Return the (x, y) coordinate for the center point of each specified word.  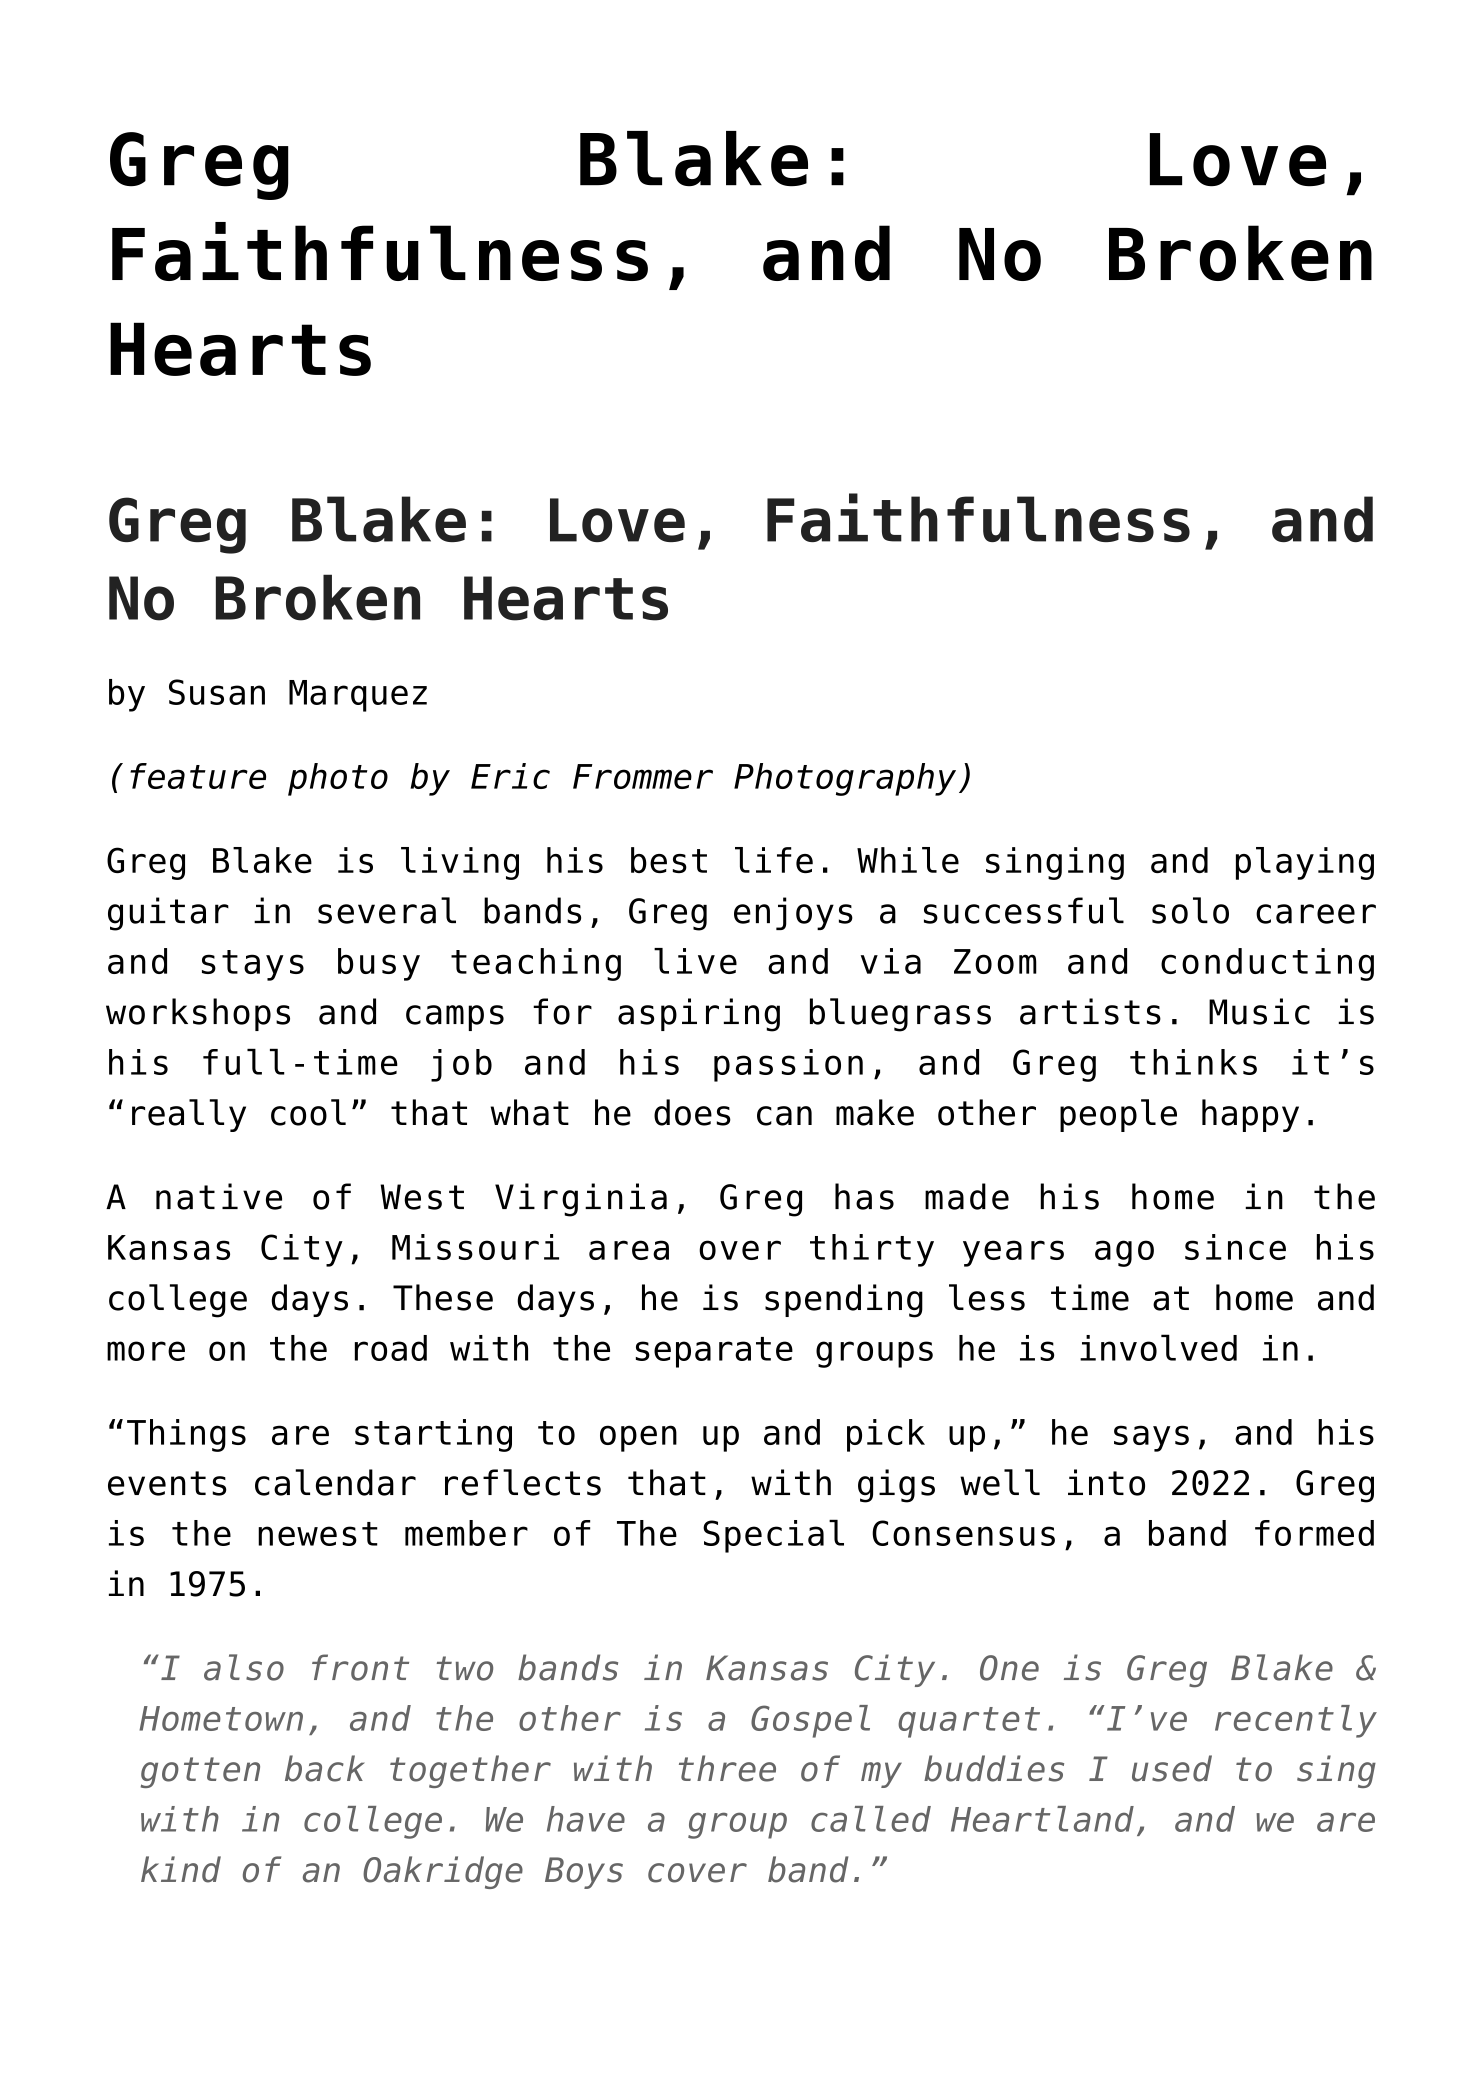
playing (1305, 863)
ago (1124, 1253)
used (1172, 1768)
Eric (510, 776)
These (443, 1297)
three (727, 1768)
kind (181, 1869)
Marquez (358, 696)
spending (844, 1301)
